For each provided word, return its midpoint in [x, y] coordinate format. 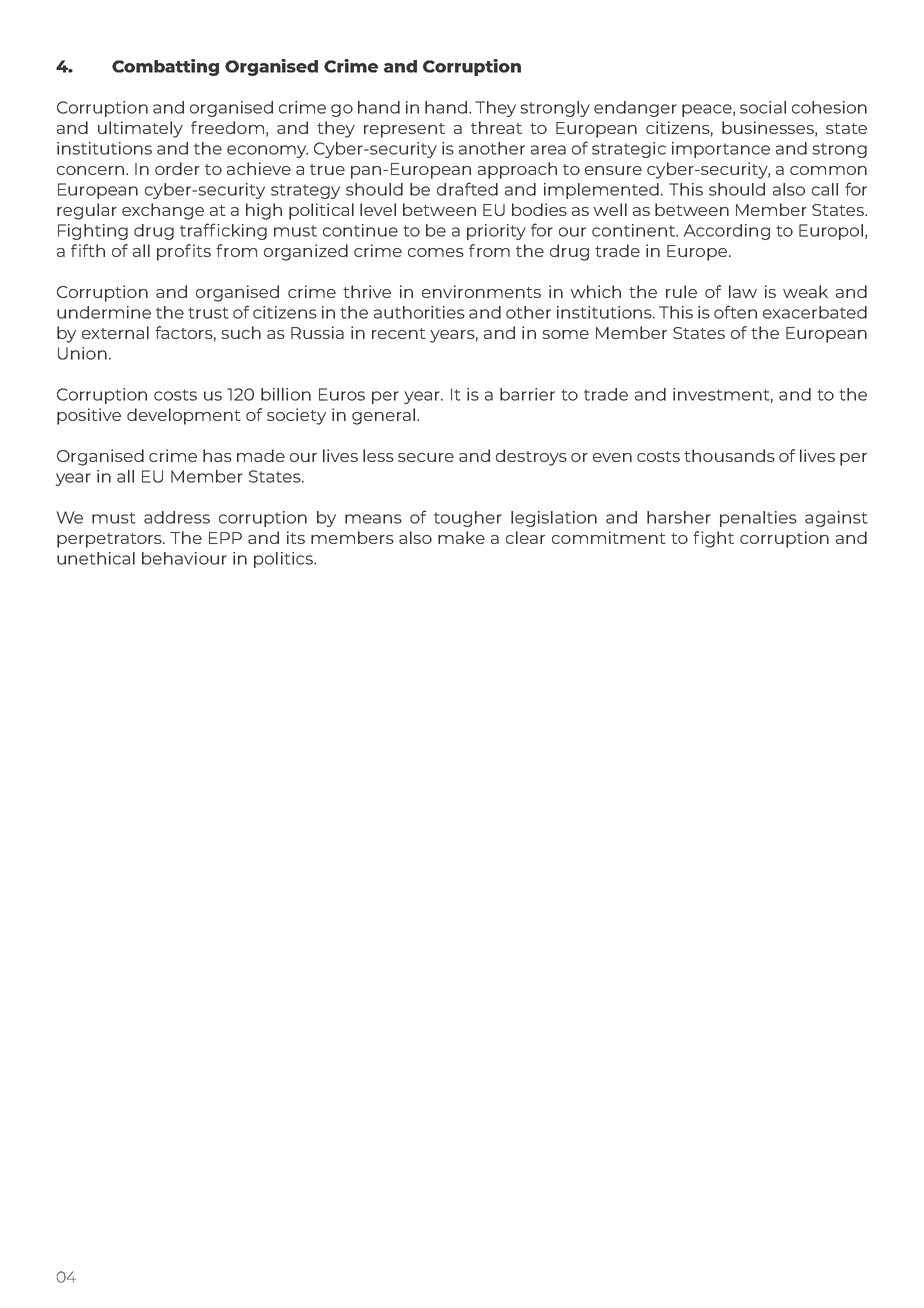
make [461, 537]
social [763, 107]
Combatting [165, 67]
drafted [467, 189]
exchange [163, 211]
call [825, 189]
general [383, 416]
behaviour [184, 558]
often [735, 312]
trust [208, 313]
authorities [419, 312]
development [184, 416]
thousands [729, 455]
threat [496, 127]
